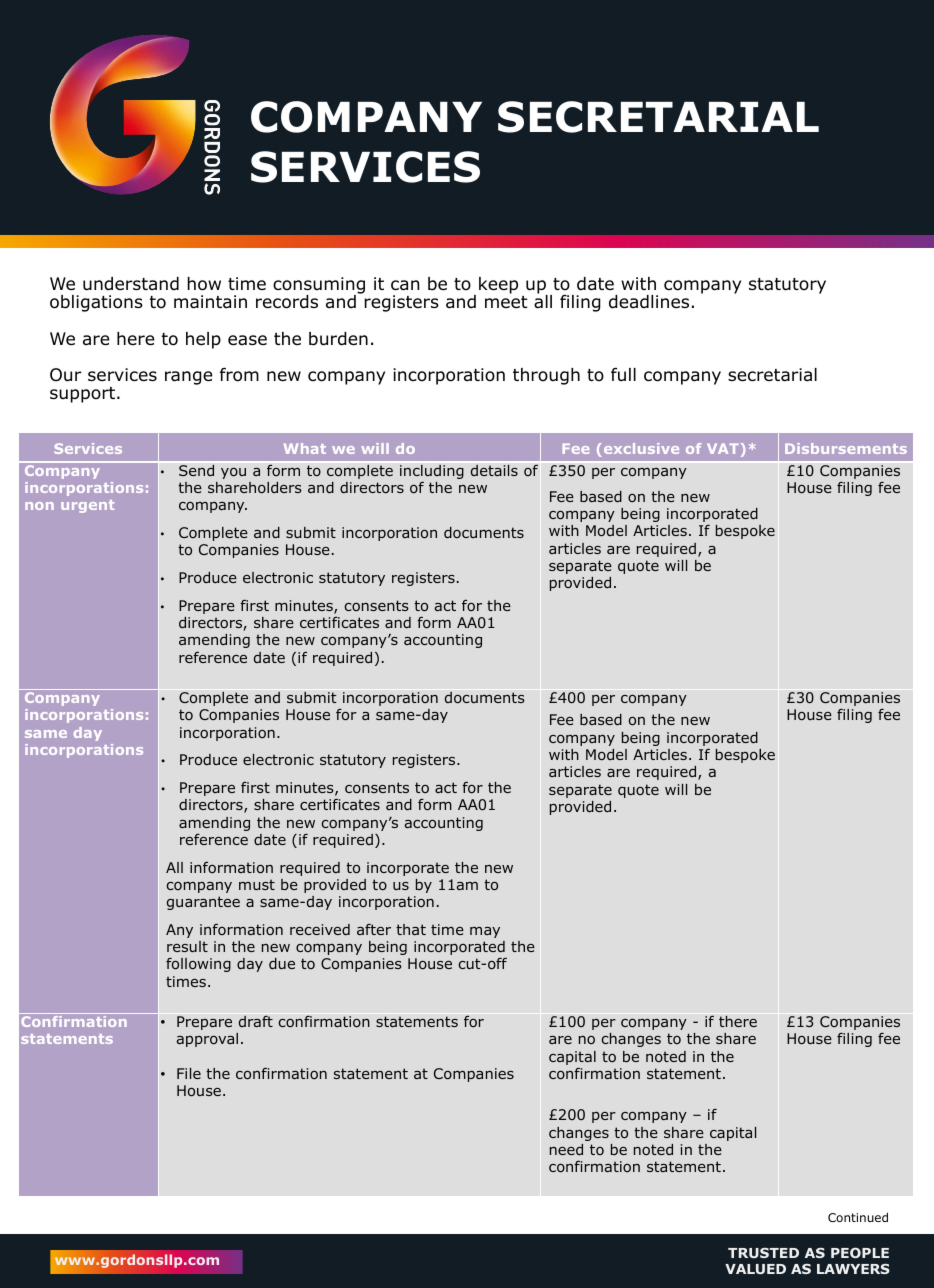  What do you see at coordinates (374, 929) in the document?
I see `after` at bounding box center [374, 929].
